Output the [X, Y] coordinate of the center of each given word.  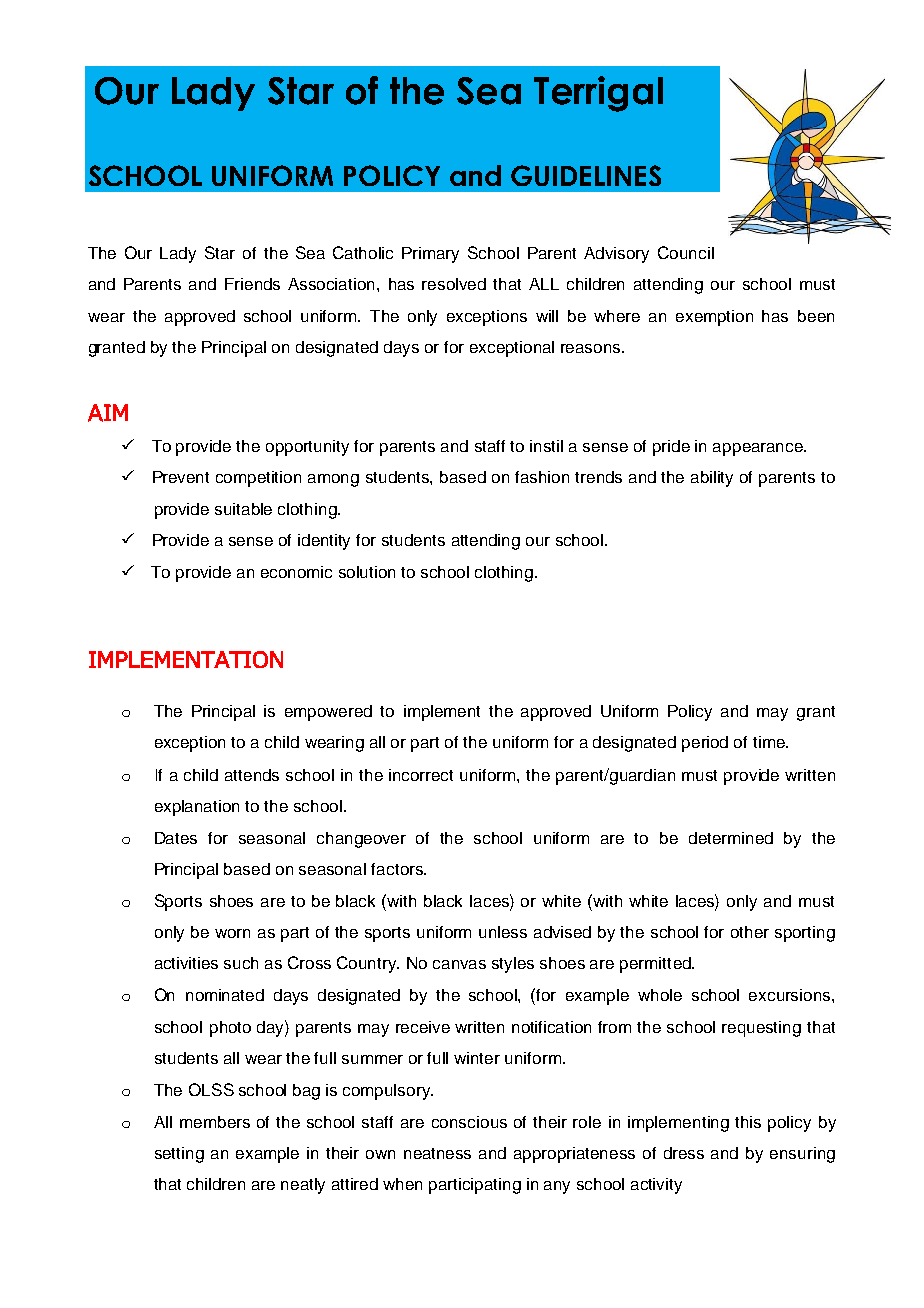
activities [186, 963]
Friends [252, 284]
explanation [197, 808]
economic [296, 572]
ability [712, 479]
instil [546, 446]
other [750, 932]
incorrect [421, 775]
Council [686, 252]
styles [513, 965]
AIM [108, 413]
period [705, 744]
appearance [759, 449]
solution [367, 572]
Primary [430, 255]
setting [179, 1155]
